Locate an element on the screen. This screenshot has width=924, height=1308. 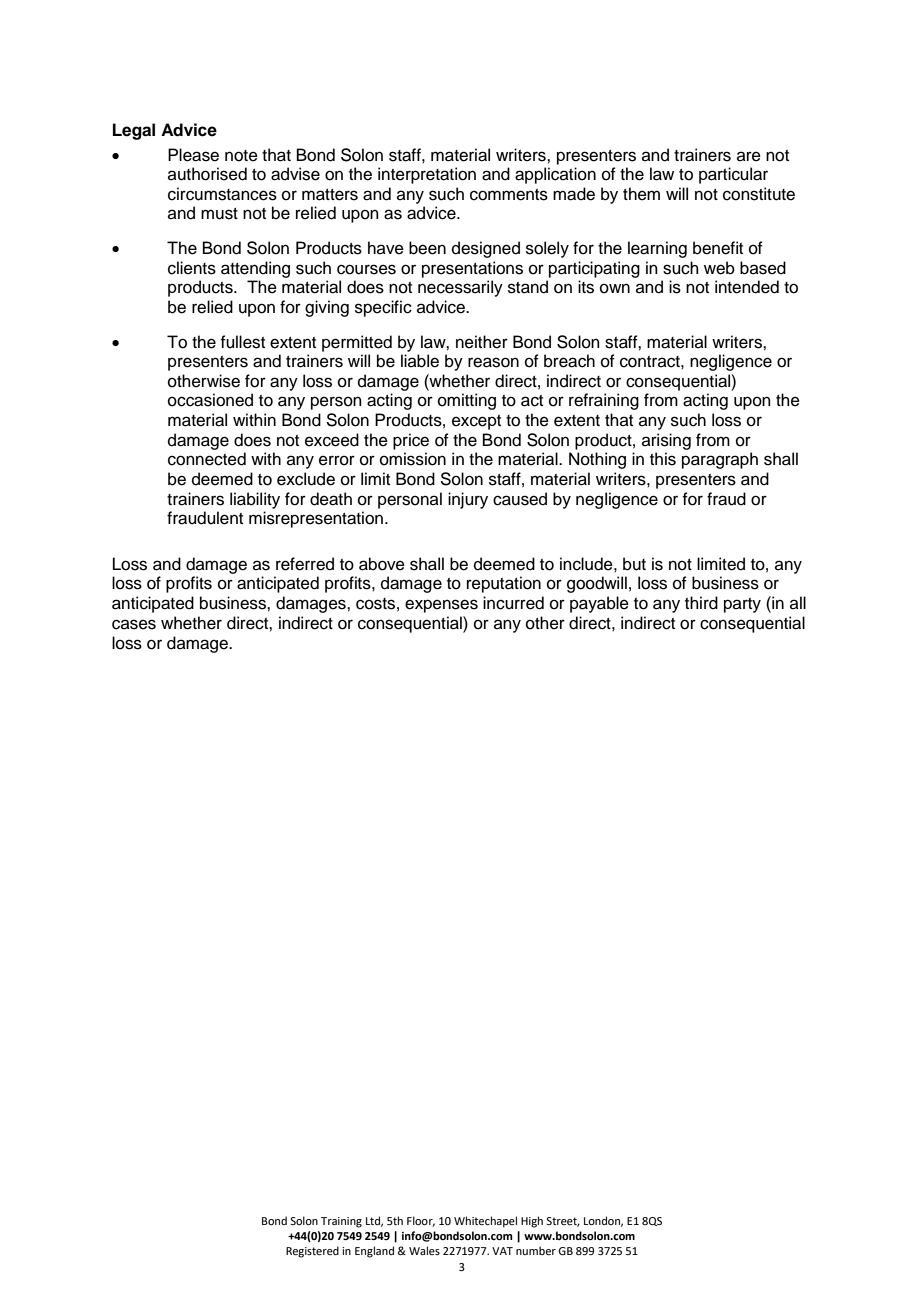
referred is located at coordinates (305, 564).
